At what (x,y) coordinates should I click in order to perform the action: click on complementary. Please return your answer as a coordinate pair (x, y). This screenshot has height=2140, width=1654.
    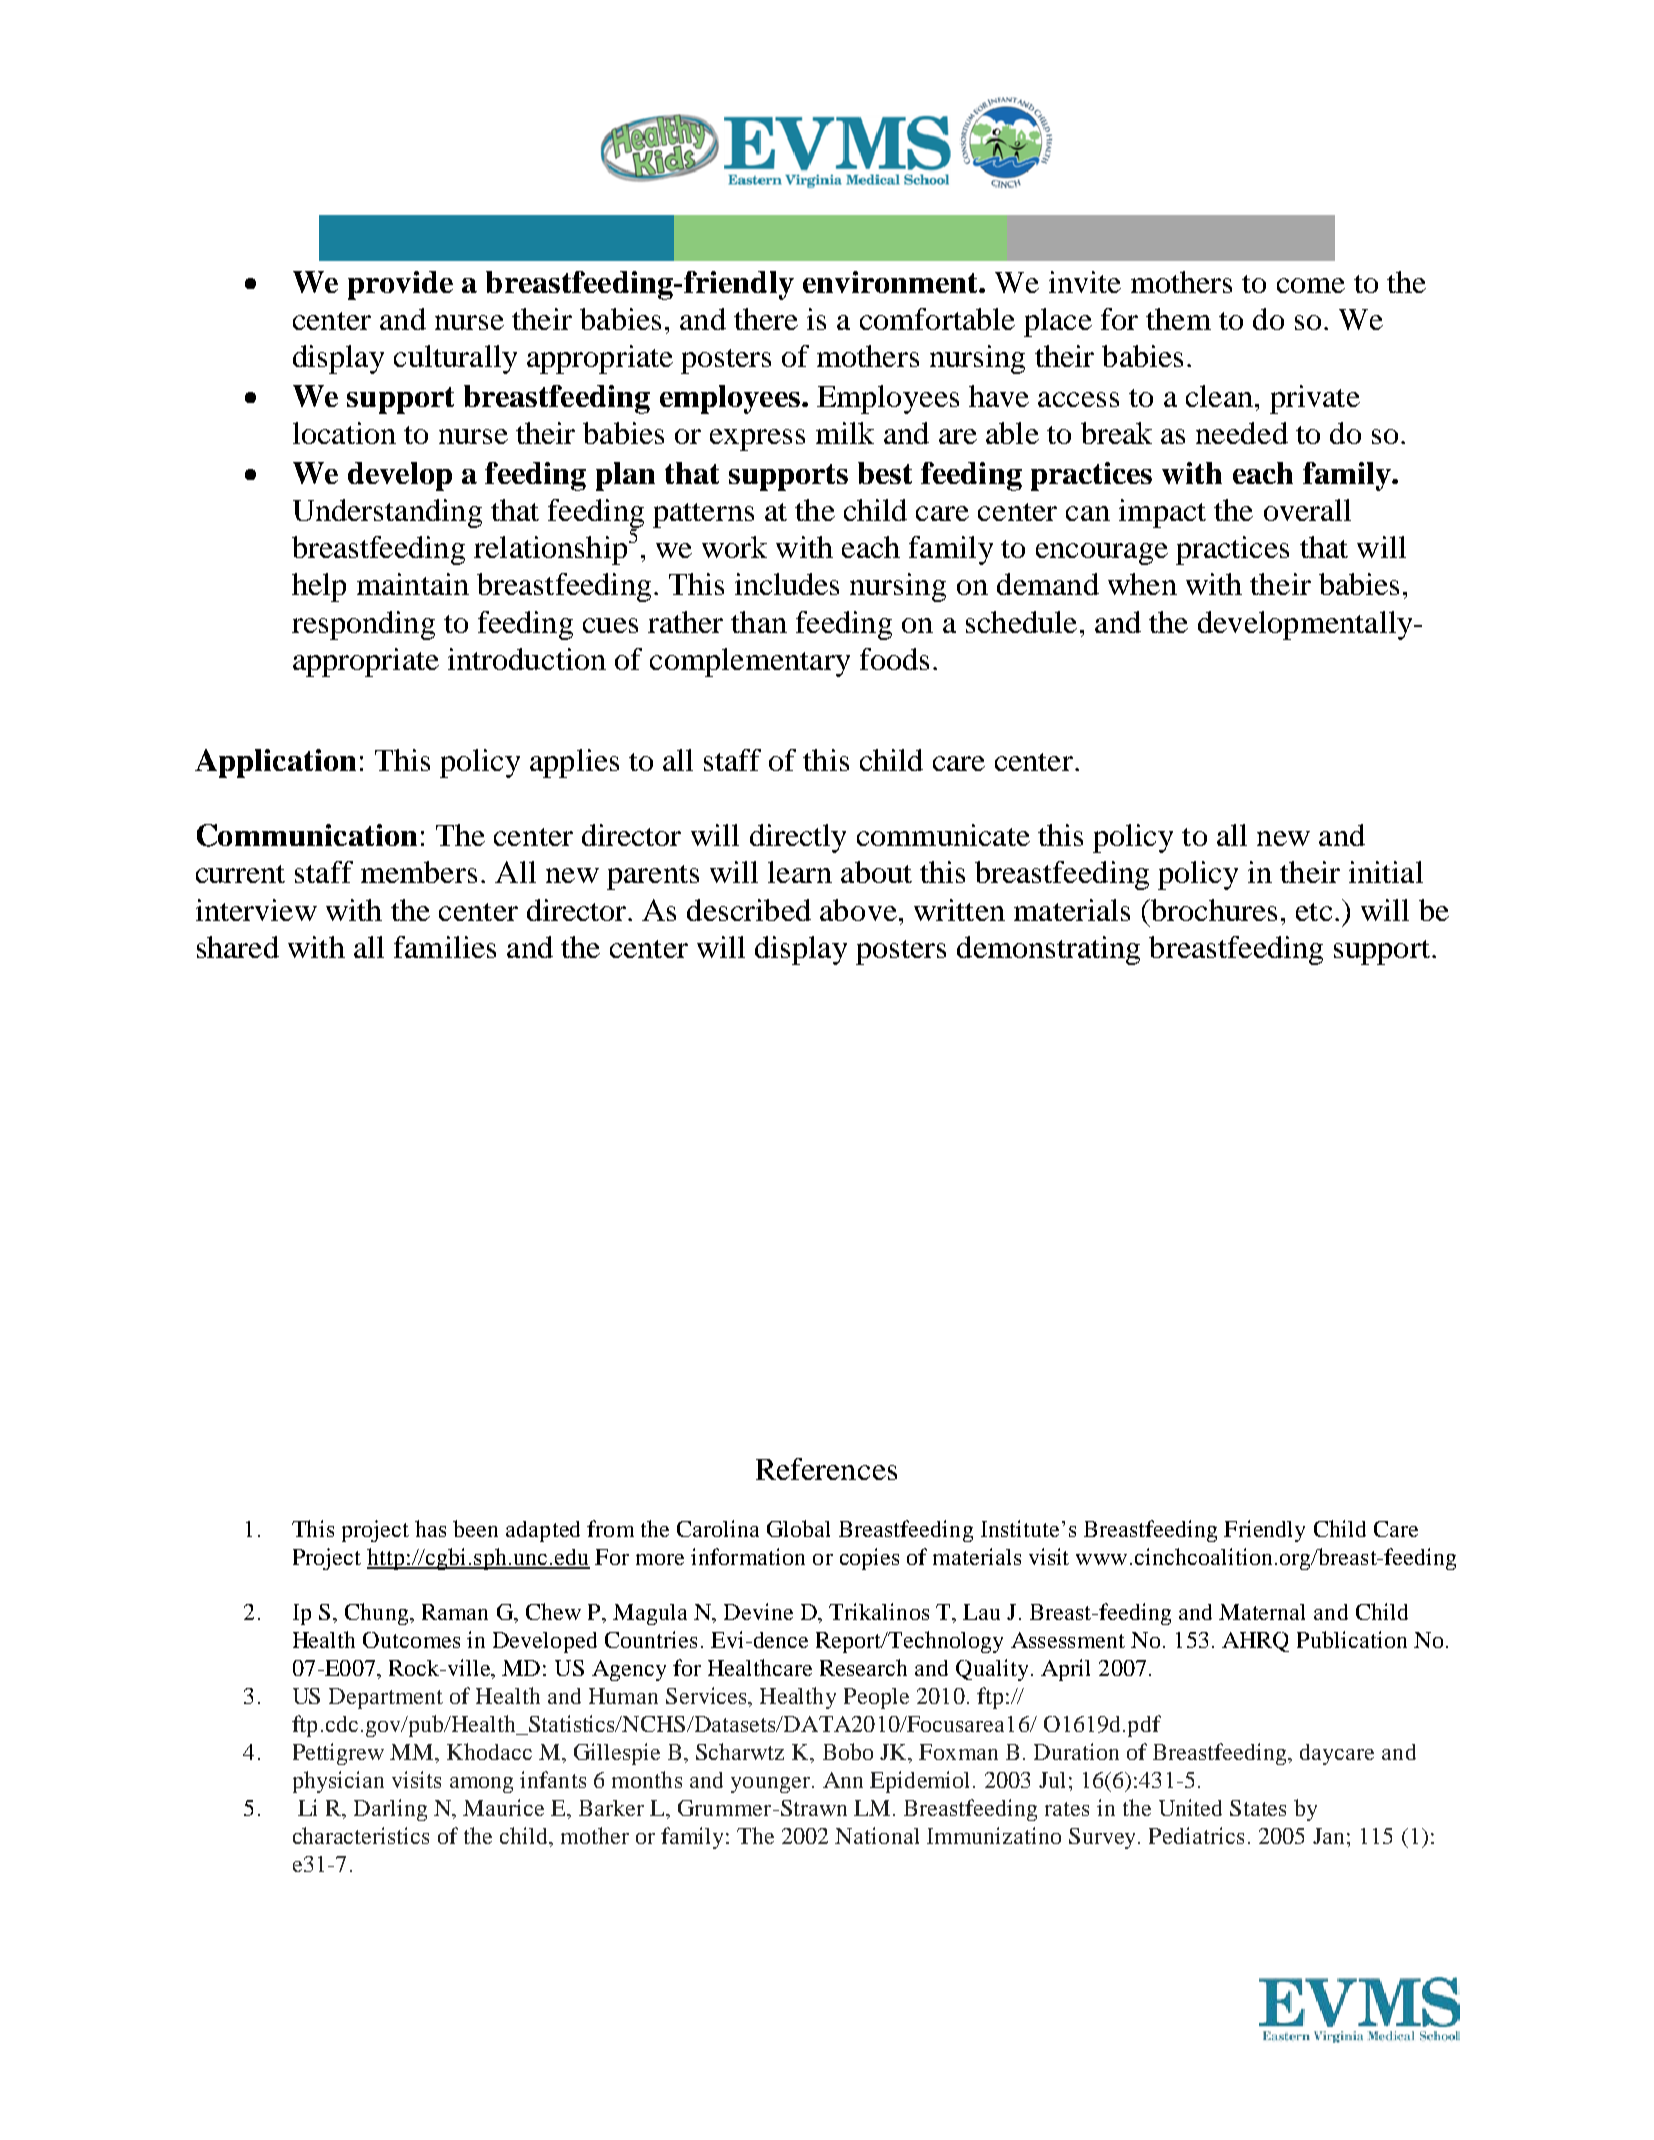
    Looking at the image, I should click on (750, 662).
